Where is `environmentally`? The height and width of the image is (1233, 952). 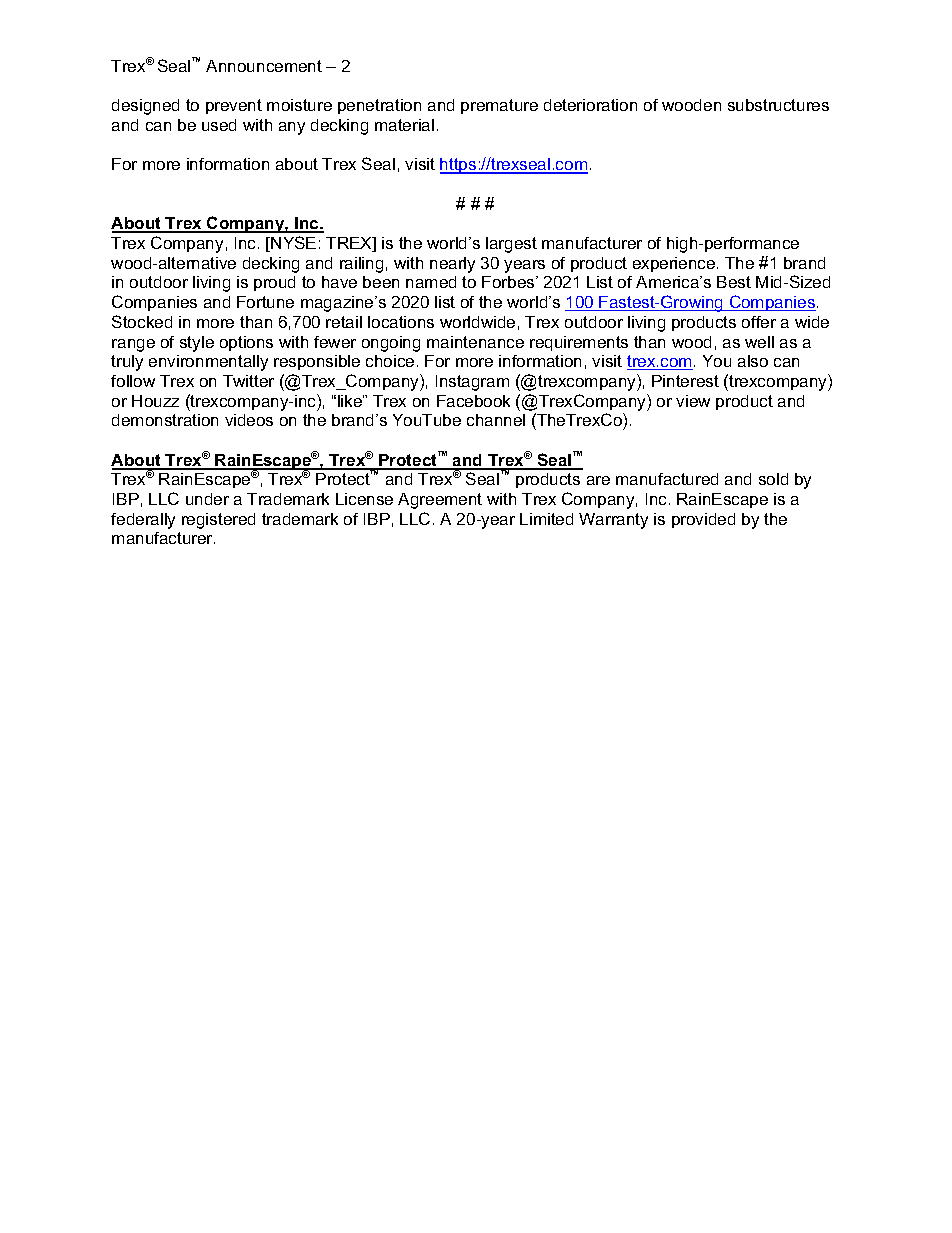
environmentally is located at coordinates (208, 363).
